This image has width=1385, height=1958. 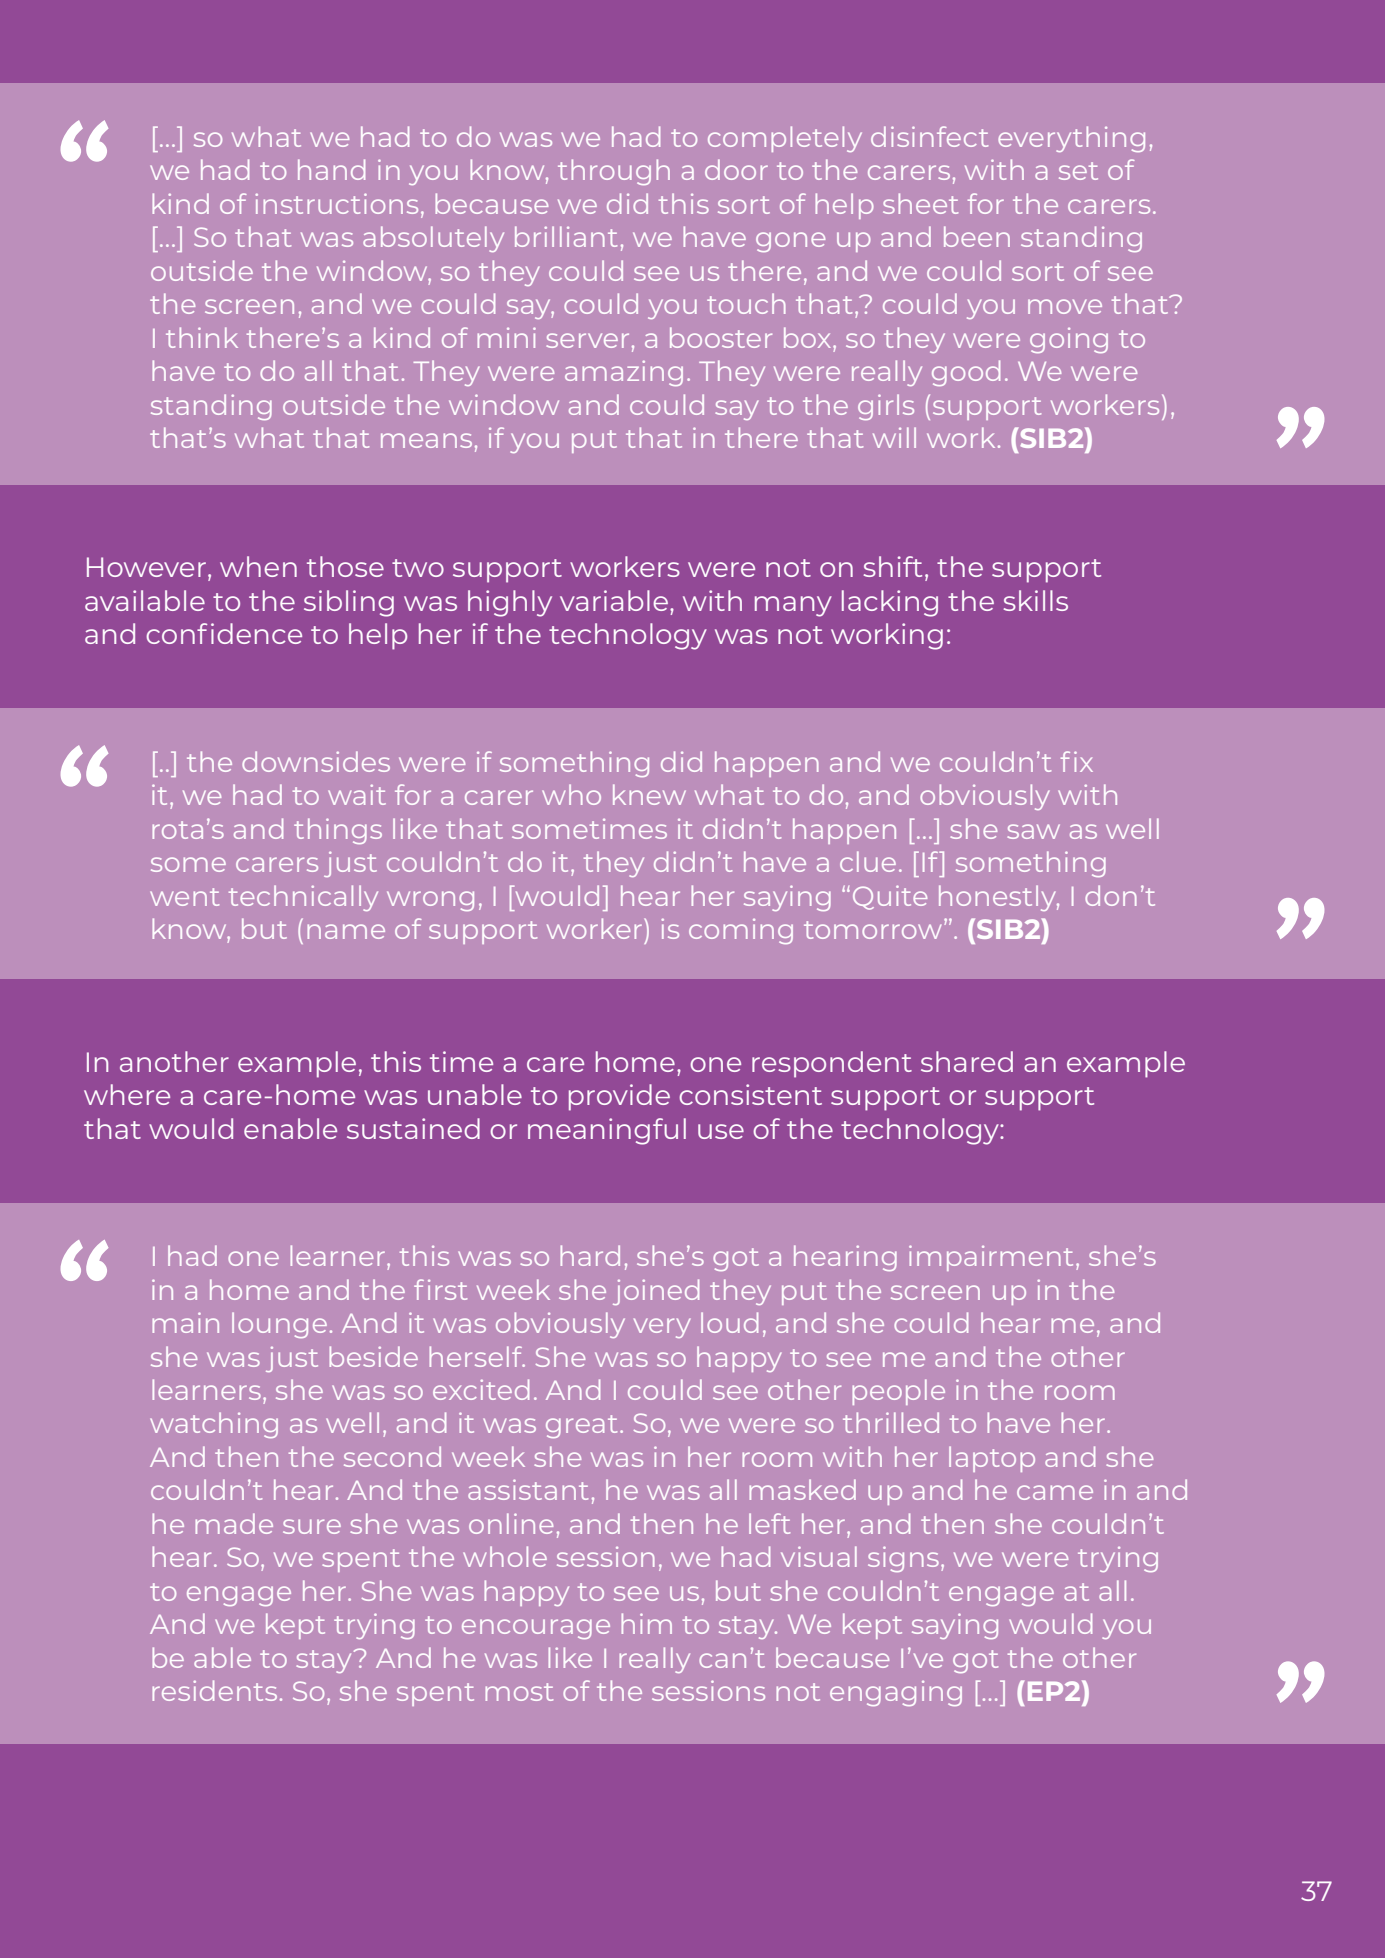 I want to click on where, so click(x=127, y=1094).
